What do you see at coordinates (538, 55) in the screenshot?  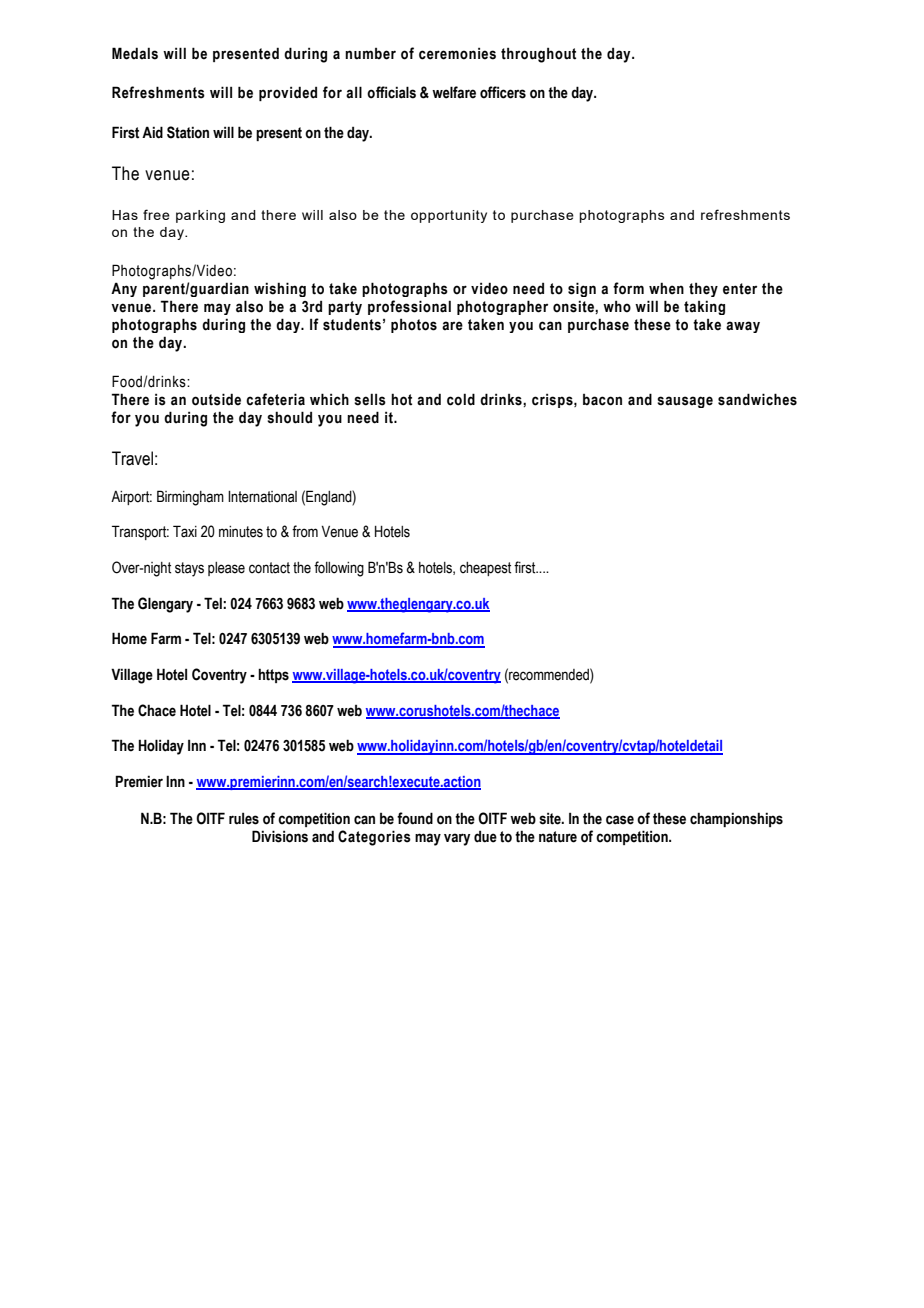 I see `throughout` at bounding box center [538, 55].
